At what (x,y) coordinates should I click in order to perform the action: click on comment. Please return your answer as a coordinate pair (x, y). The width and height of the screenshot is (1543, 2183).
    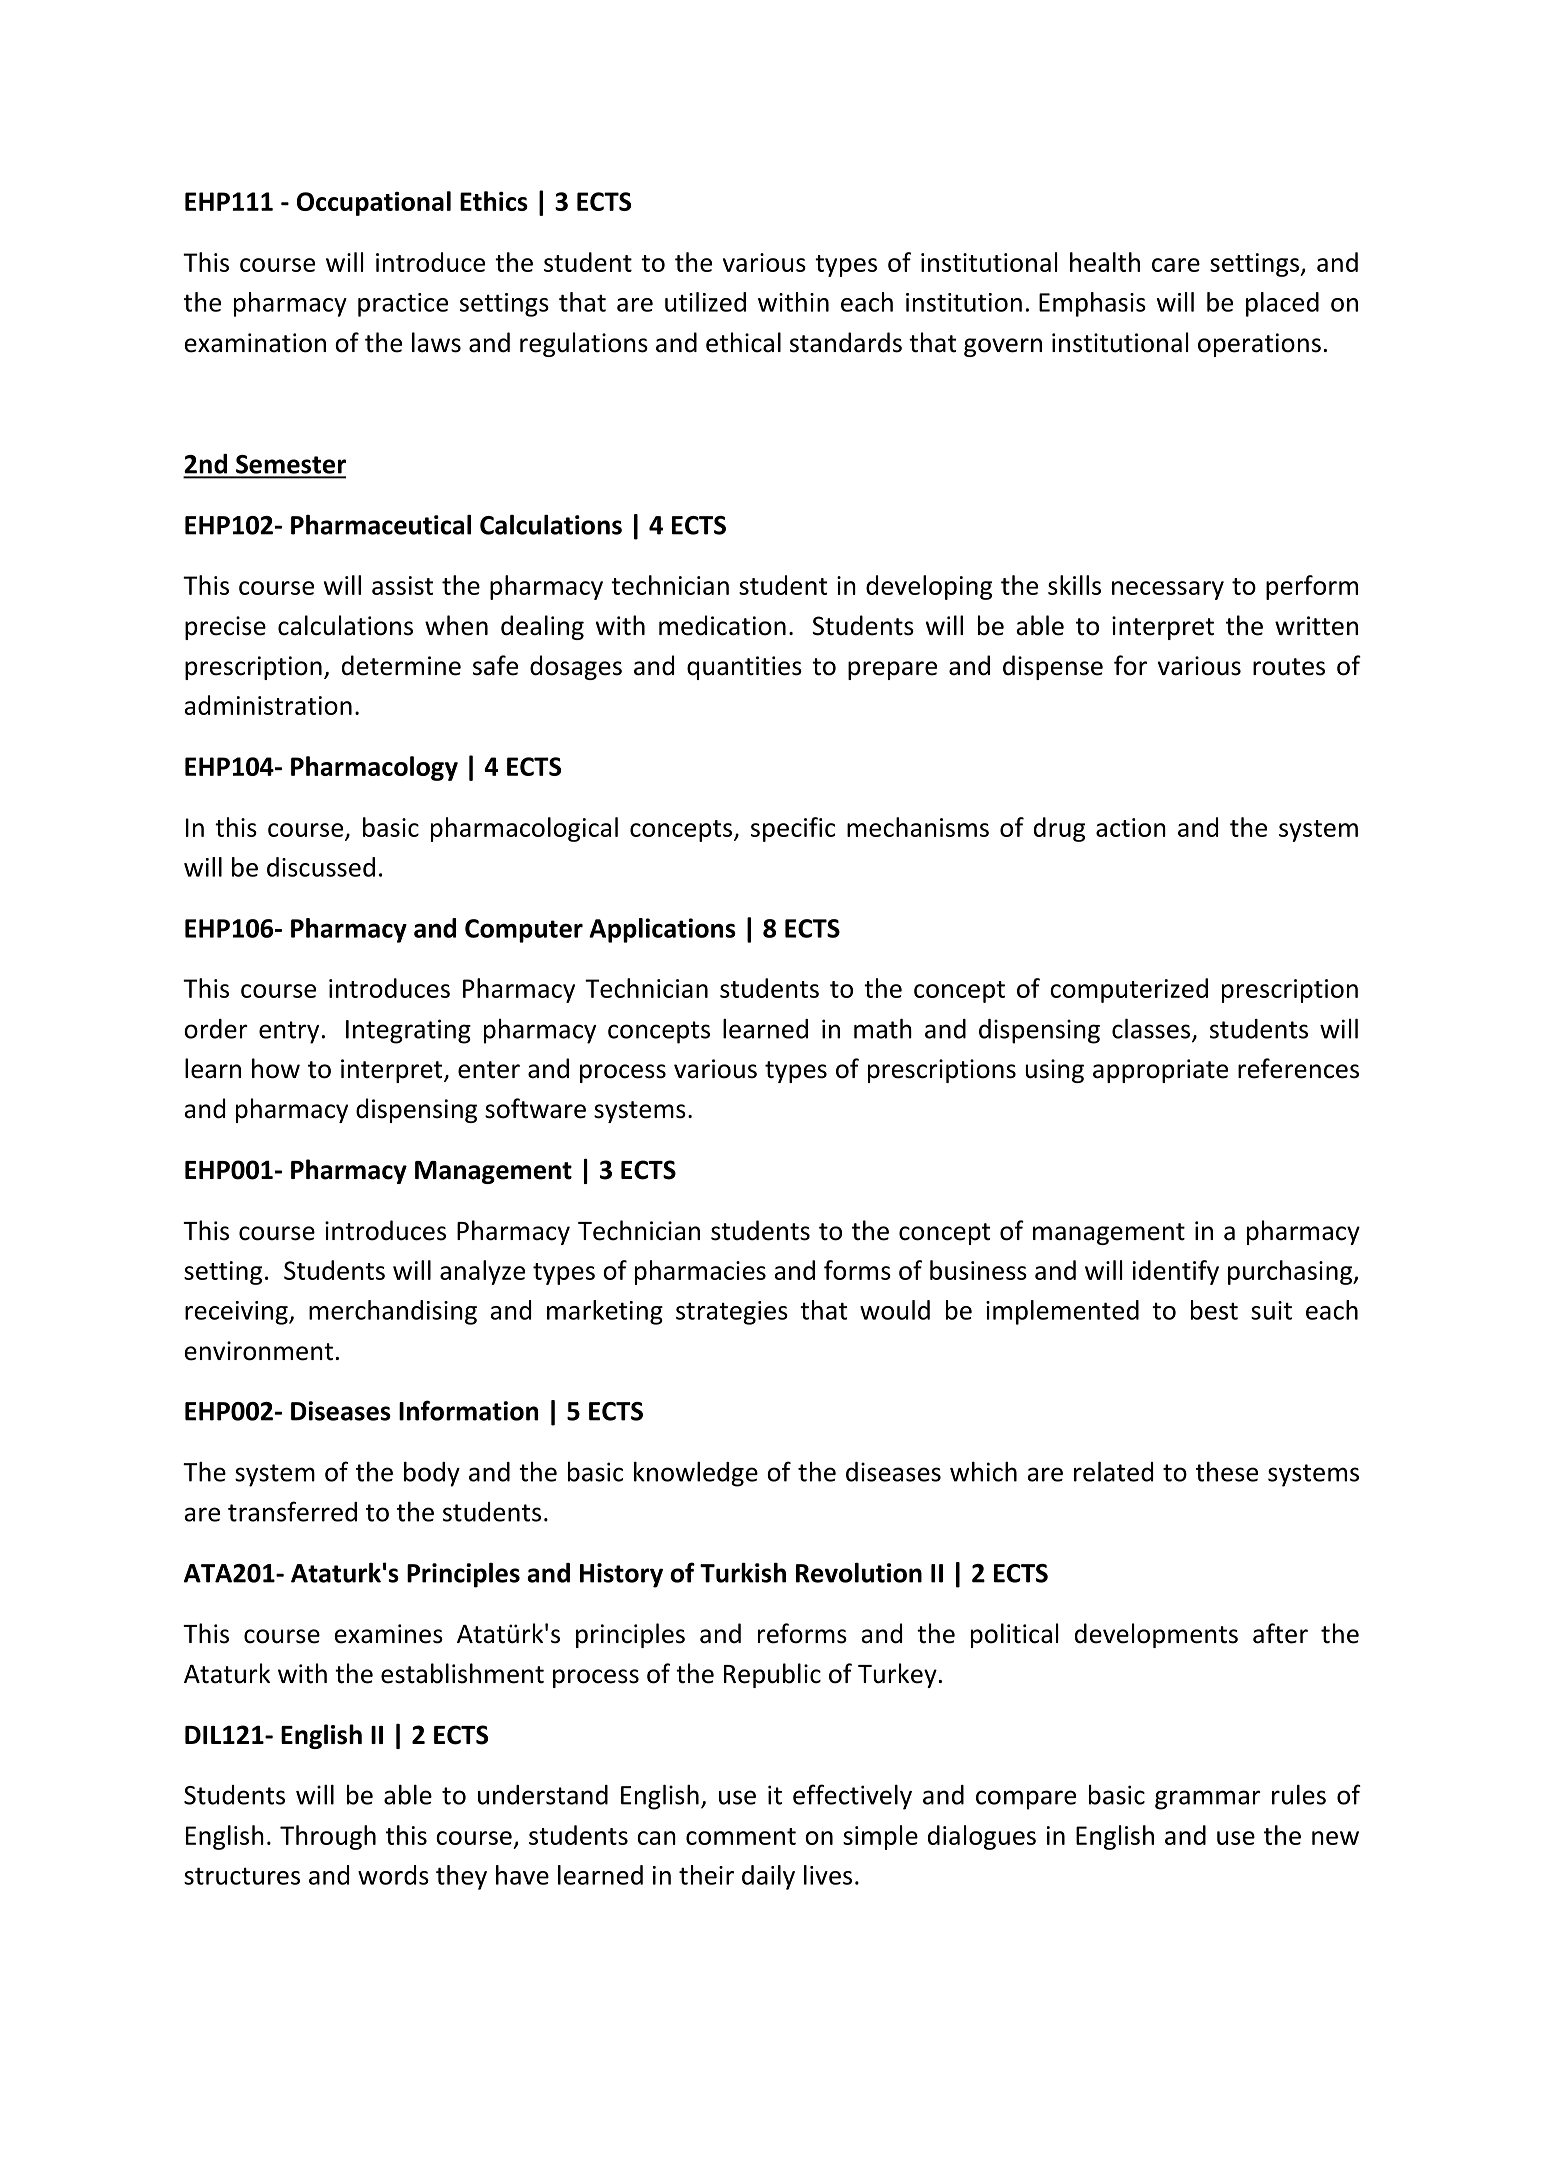
    Looking at the image, I should click on (741, 1836).
